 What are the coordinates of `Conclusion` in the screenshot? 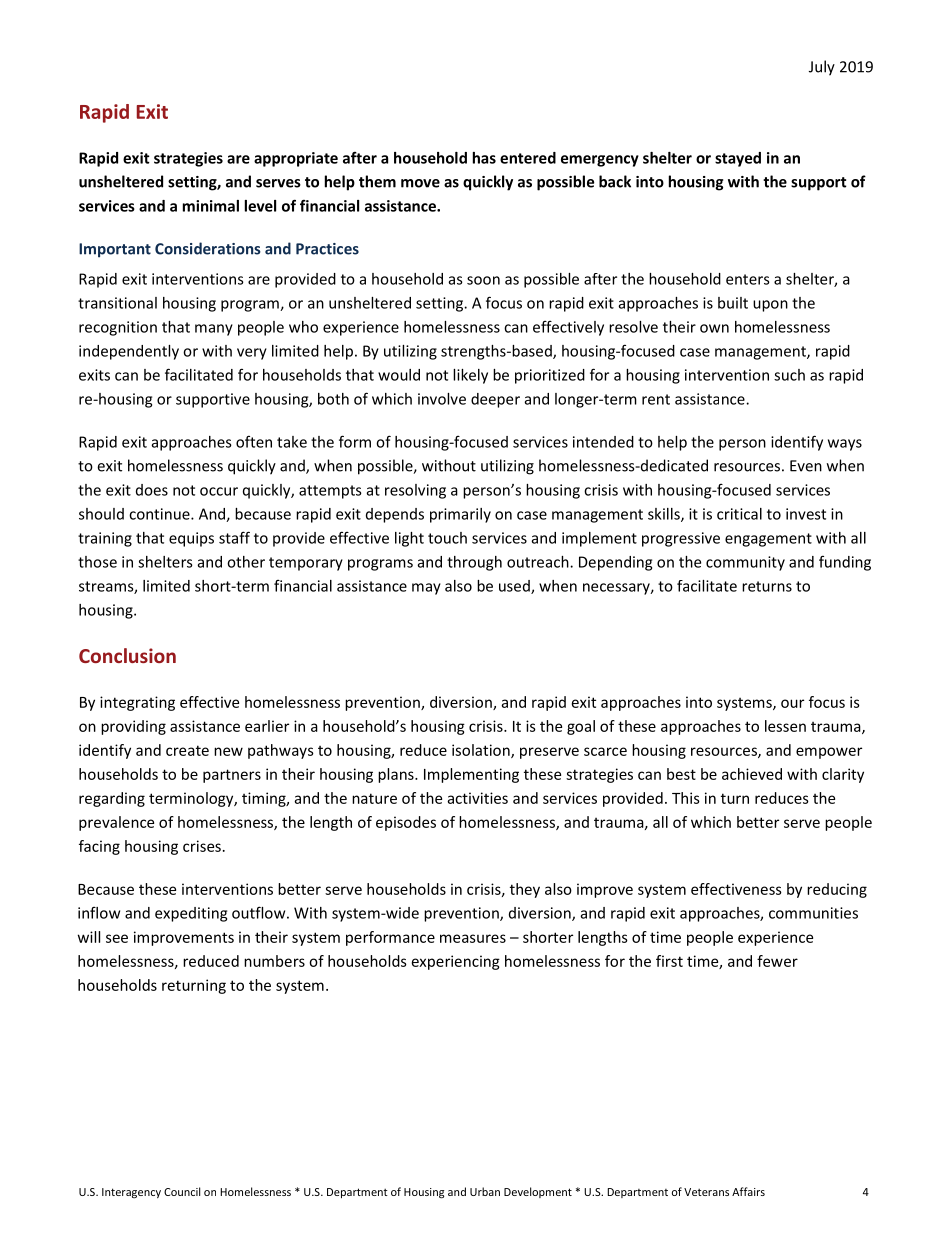 It's located at (127, 655).
